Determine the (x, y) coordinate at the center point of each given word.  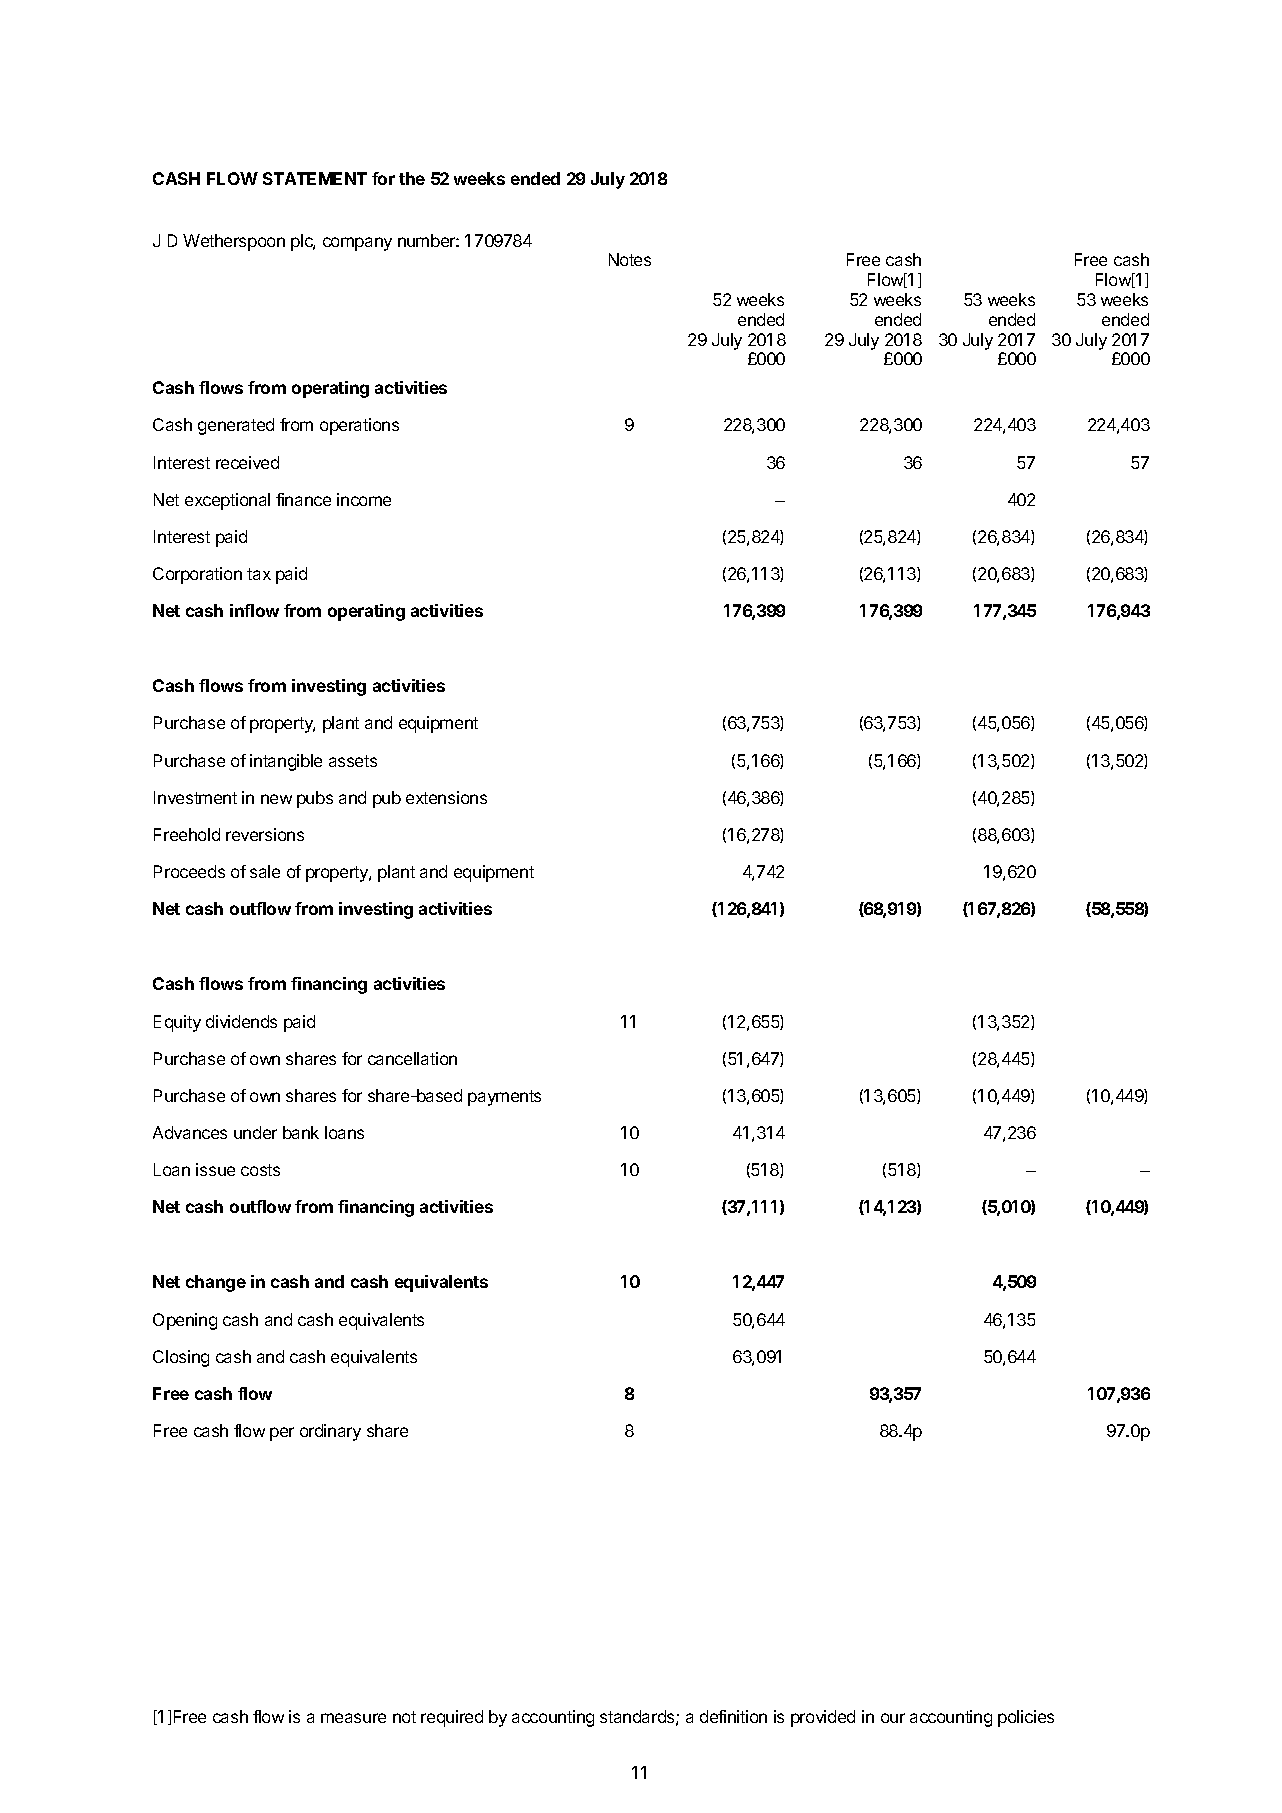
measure (353, 1718)
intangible (286, 762)
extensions (446, 797)
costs (260, 1170)
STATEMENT (315, 178)
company (357, 244)
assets (353, 761)
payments (504, 1098)
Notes (630, 259)
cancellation (412, 1058)
